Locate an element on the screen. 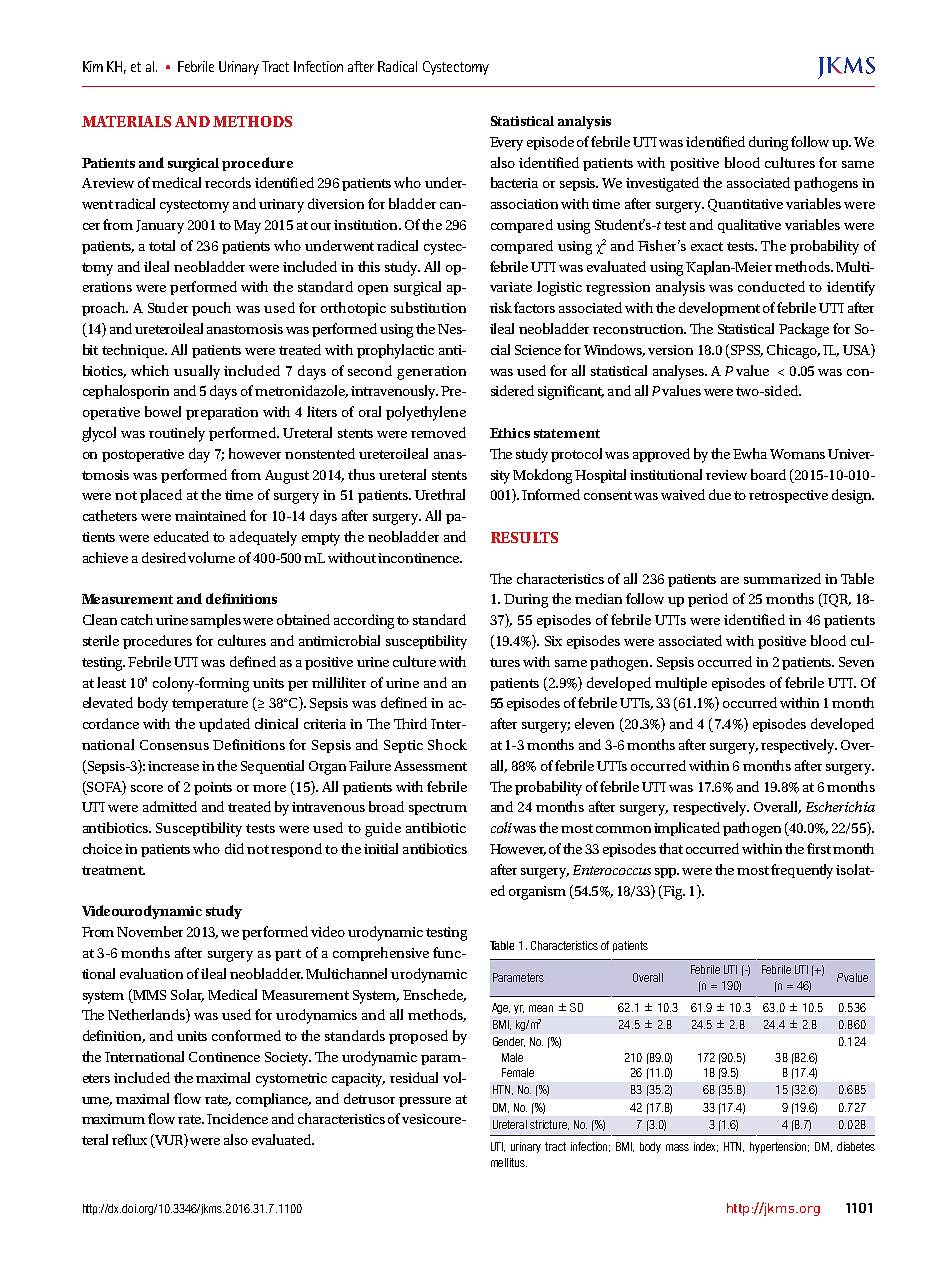  Every is located at coordinates (506, 144).
